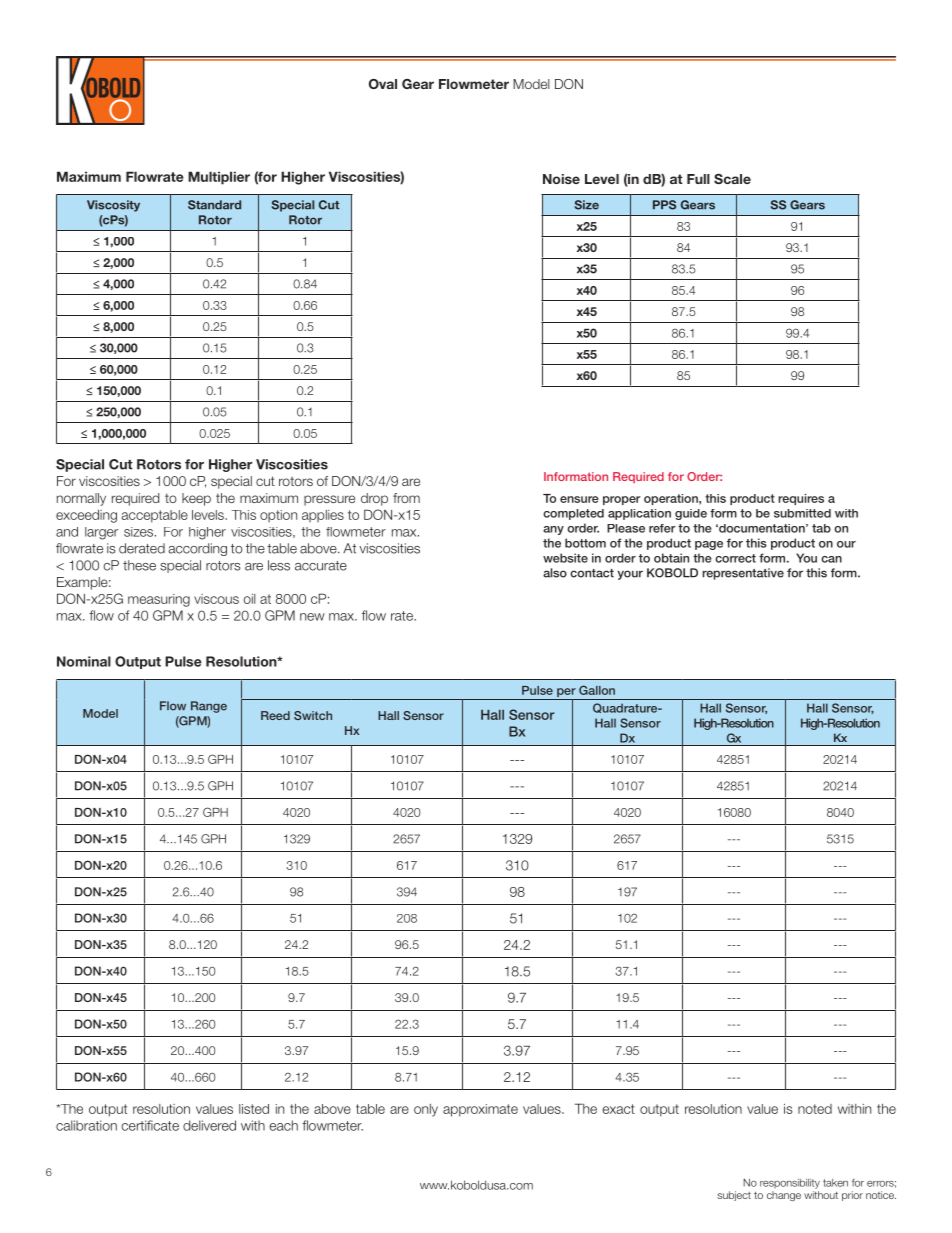 The width and height of the screenshot is (952, 1233). Describe the element at coordinates (732, 179) in the screenshot. I see `Scale` at that location.
